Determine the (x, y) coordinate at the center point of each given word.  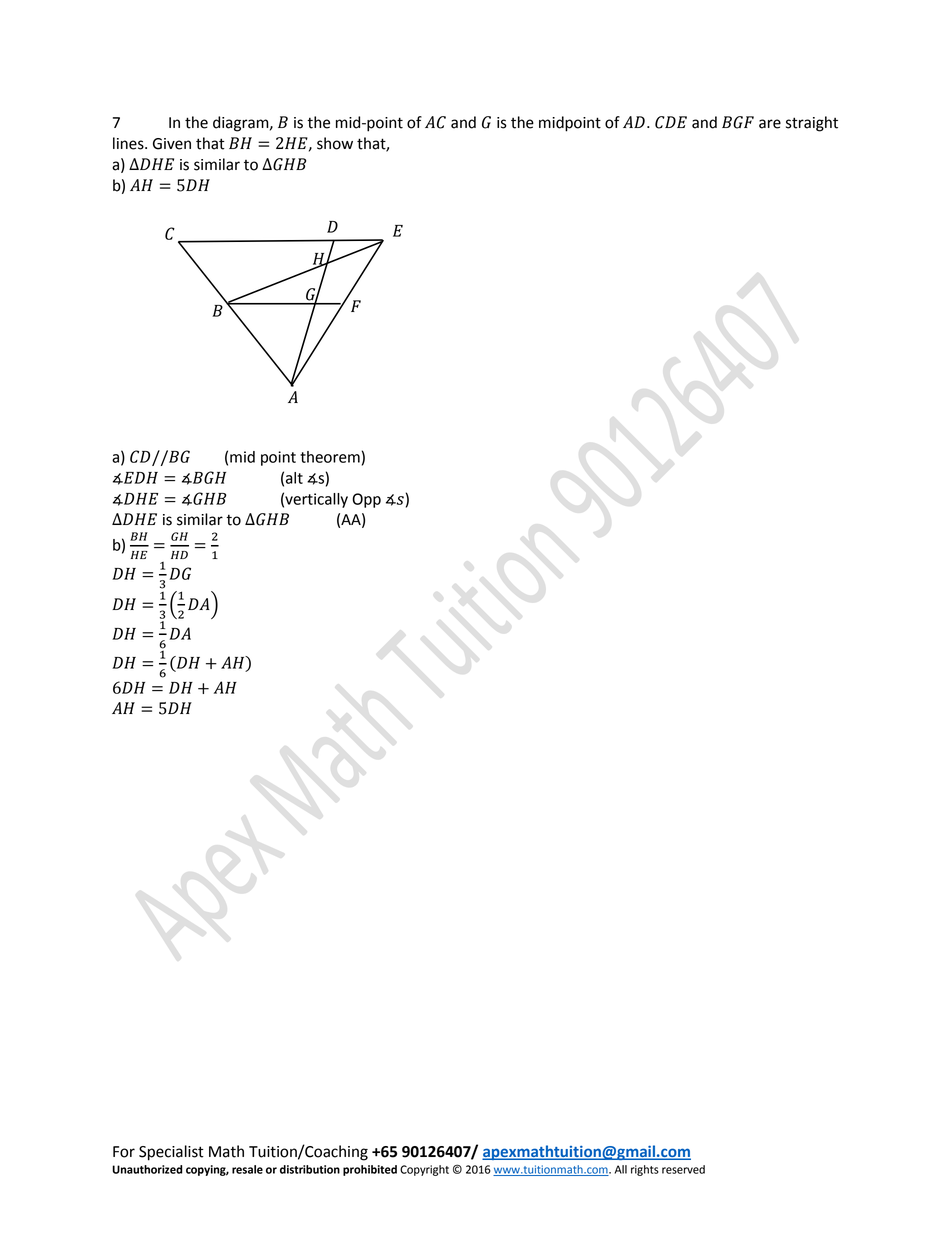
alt (294, 478)
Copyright (424, 1170)
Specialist (171, 1153)
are (770, 124)
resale (247, 1169)
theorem (330, 457)
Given (172, 144)
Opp (366, 500)
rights (645, 1170)
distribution (310, 1169)
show (335, 143)
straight (812, 124)
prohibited (370, 1170)
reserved (683, 1169)
